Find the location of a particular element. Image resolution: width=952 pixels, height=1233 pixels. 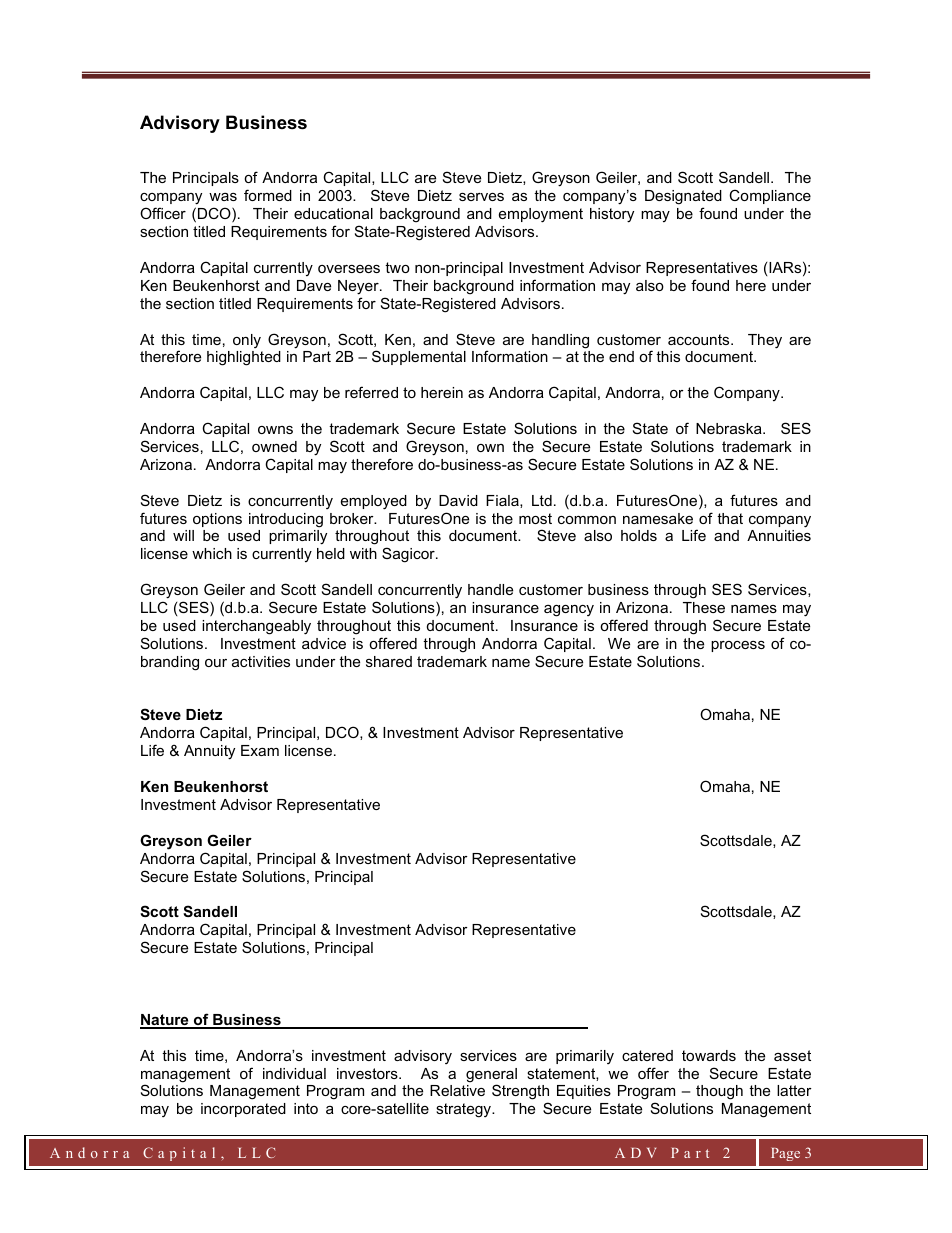

strategy is located at coordinates (464, 1110).
